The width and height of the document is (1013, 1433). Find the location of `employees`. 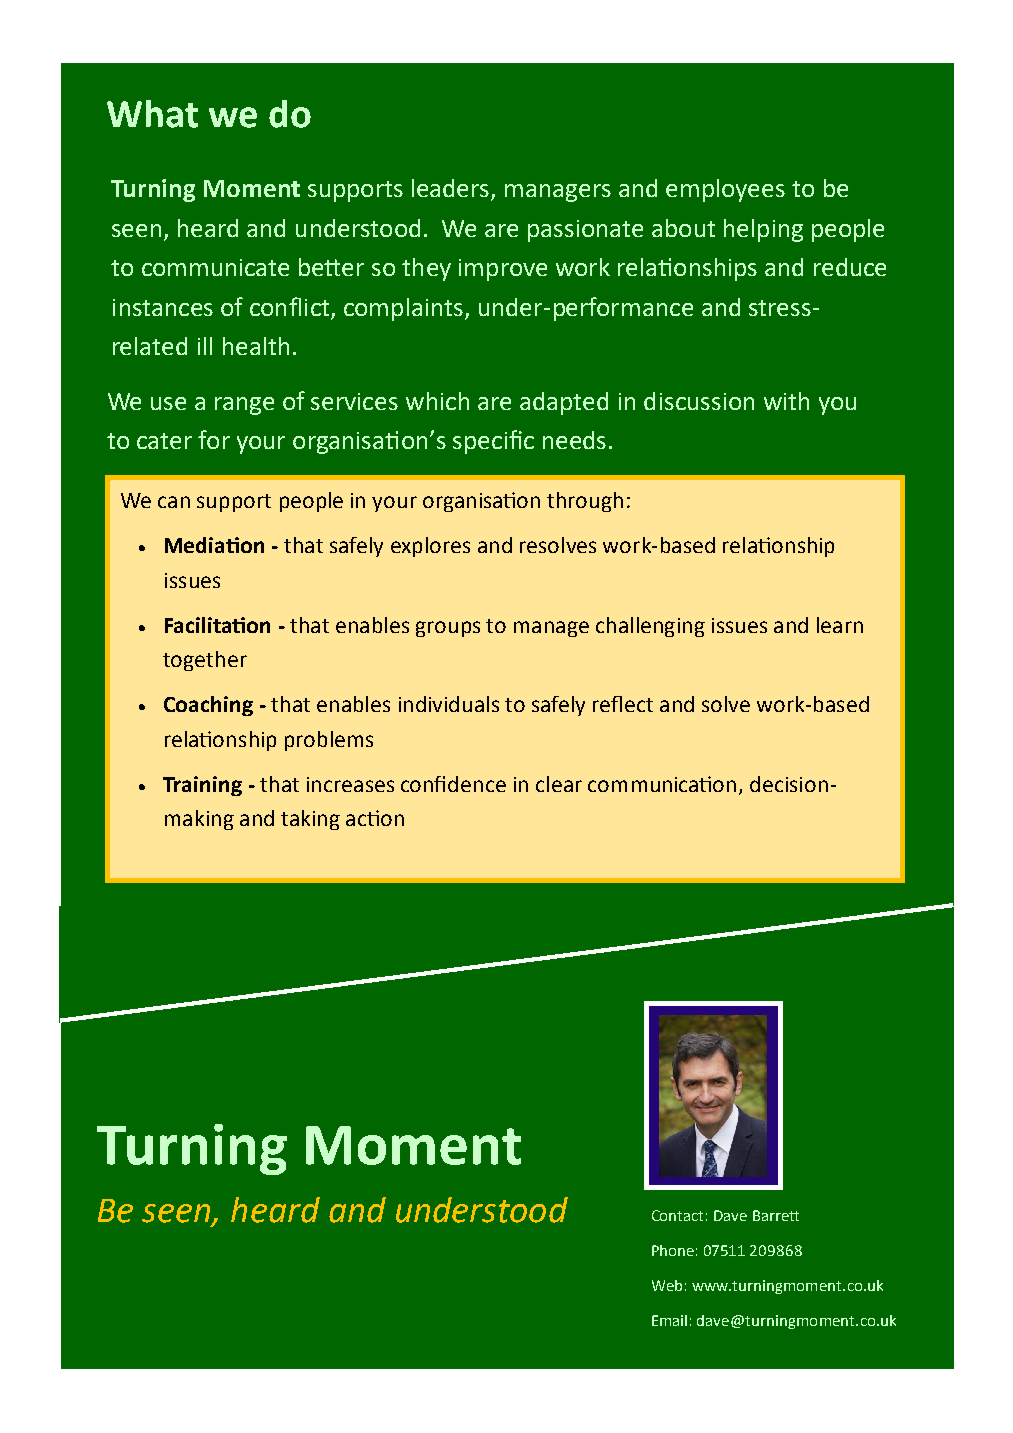

employees is located at coordinates (725, 190).
